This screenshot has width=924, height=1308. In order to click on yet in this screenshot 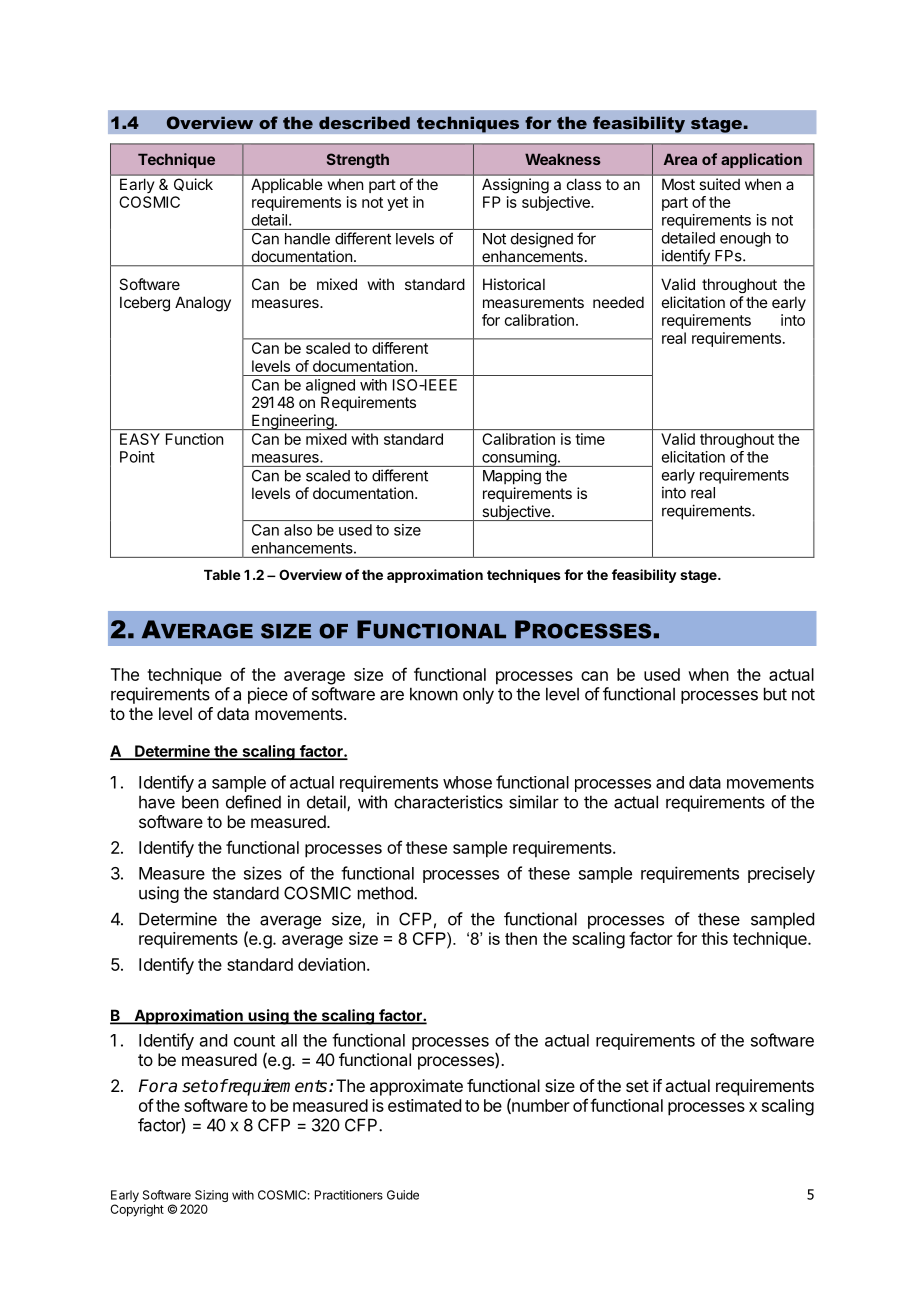, I will do `click(397, 204)`.
